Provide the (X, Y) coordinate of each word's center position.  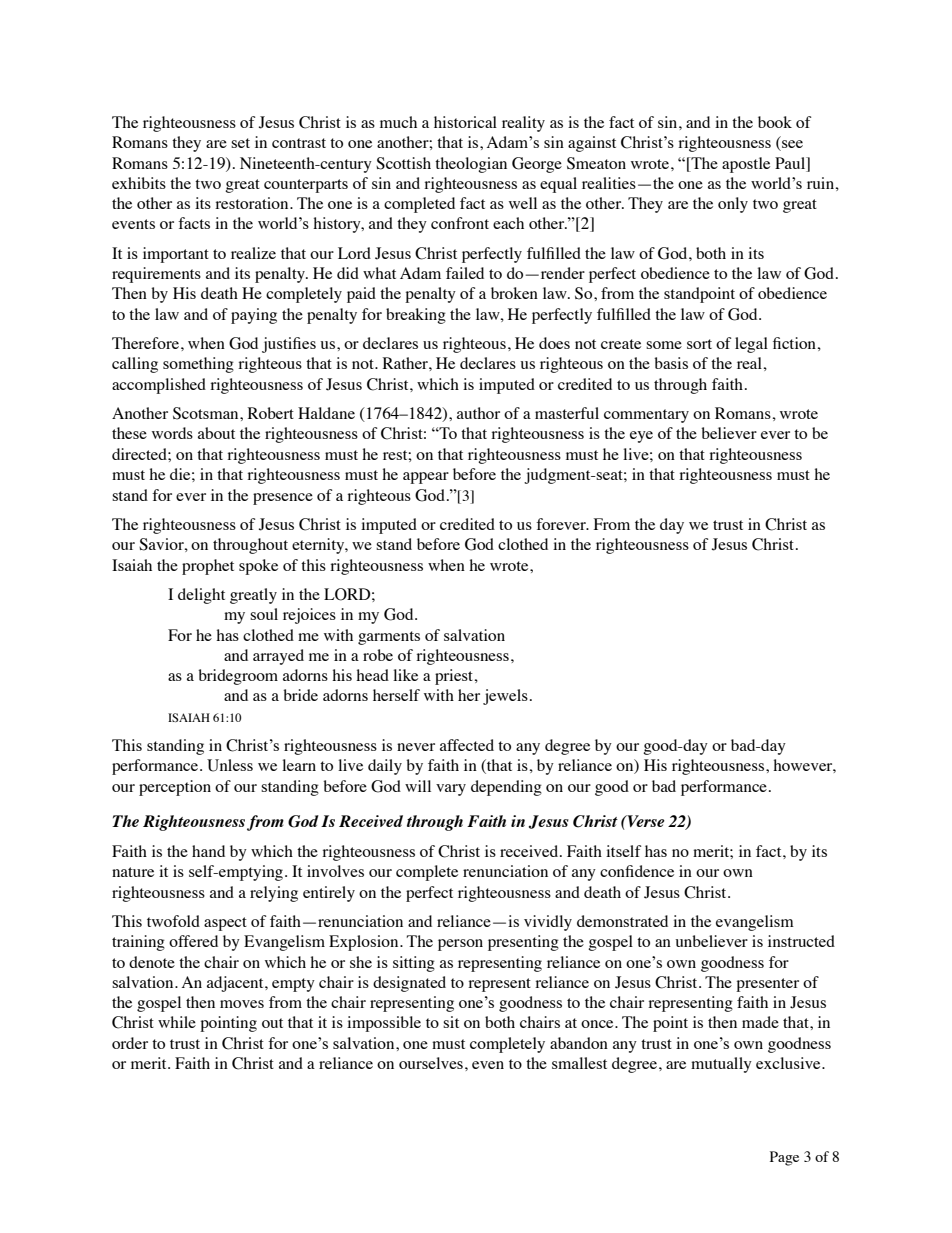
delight (201, 596)
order (130, 1043)
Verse (645, 821)
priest (455, 677)
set (240, 143)
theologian (471, 165)
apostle (746, 165)
